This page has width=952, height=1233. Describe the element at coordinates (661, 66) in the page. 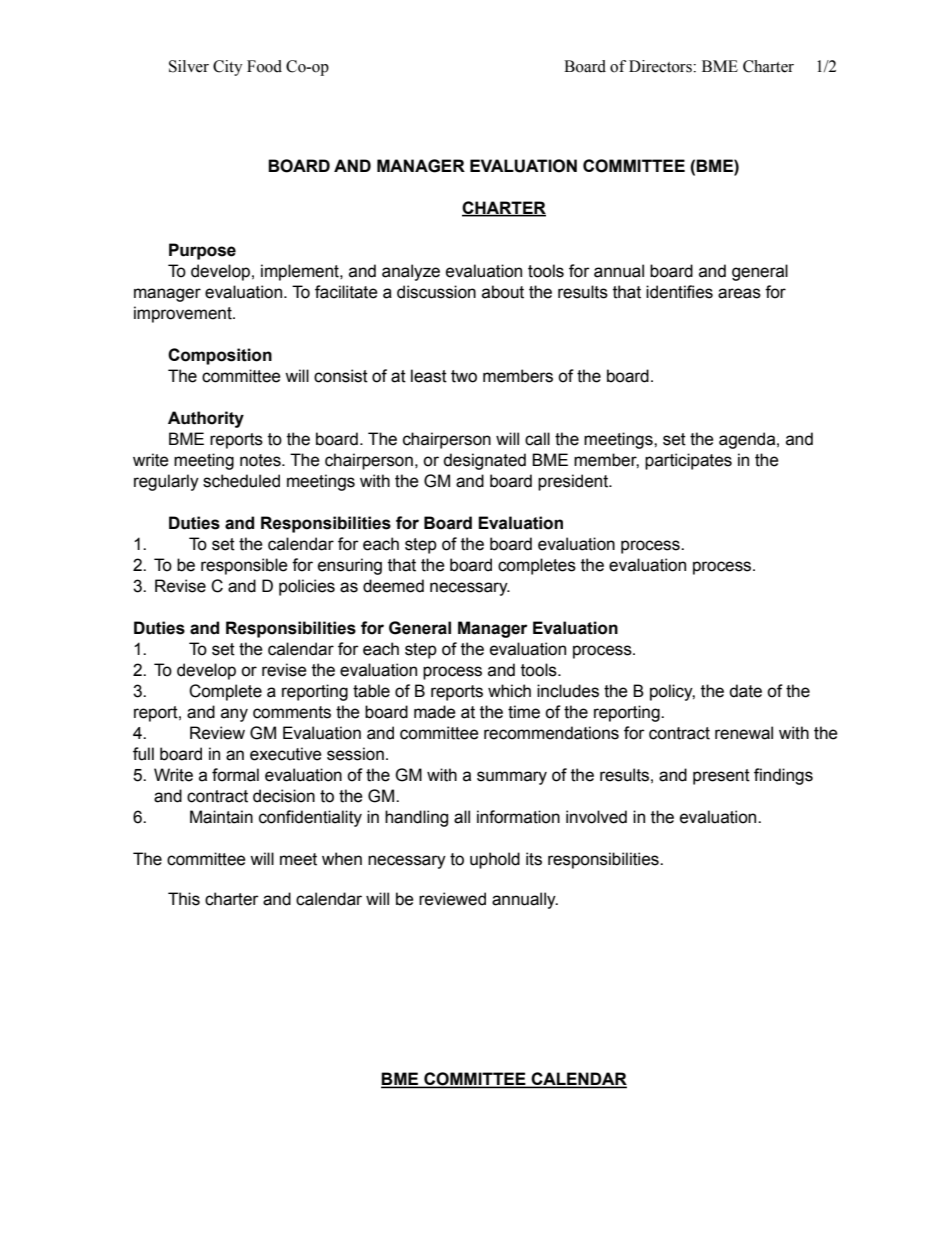

I see `Directors` at that location.
